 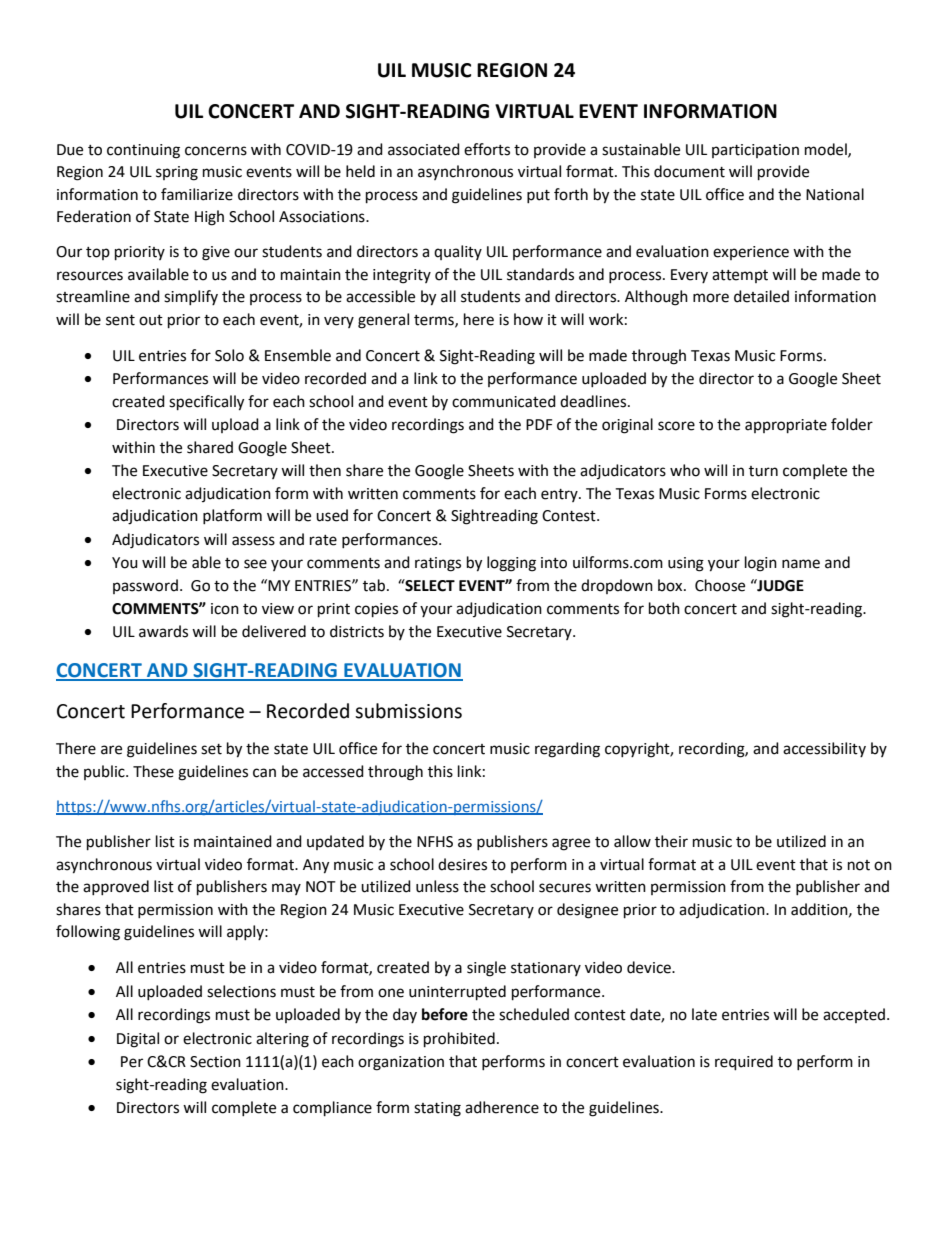 What do you see at coordinates (487, 149) in the screenshot?
I see `efforts` at bounding box center [487, 149].
